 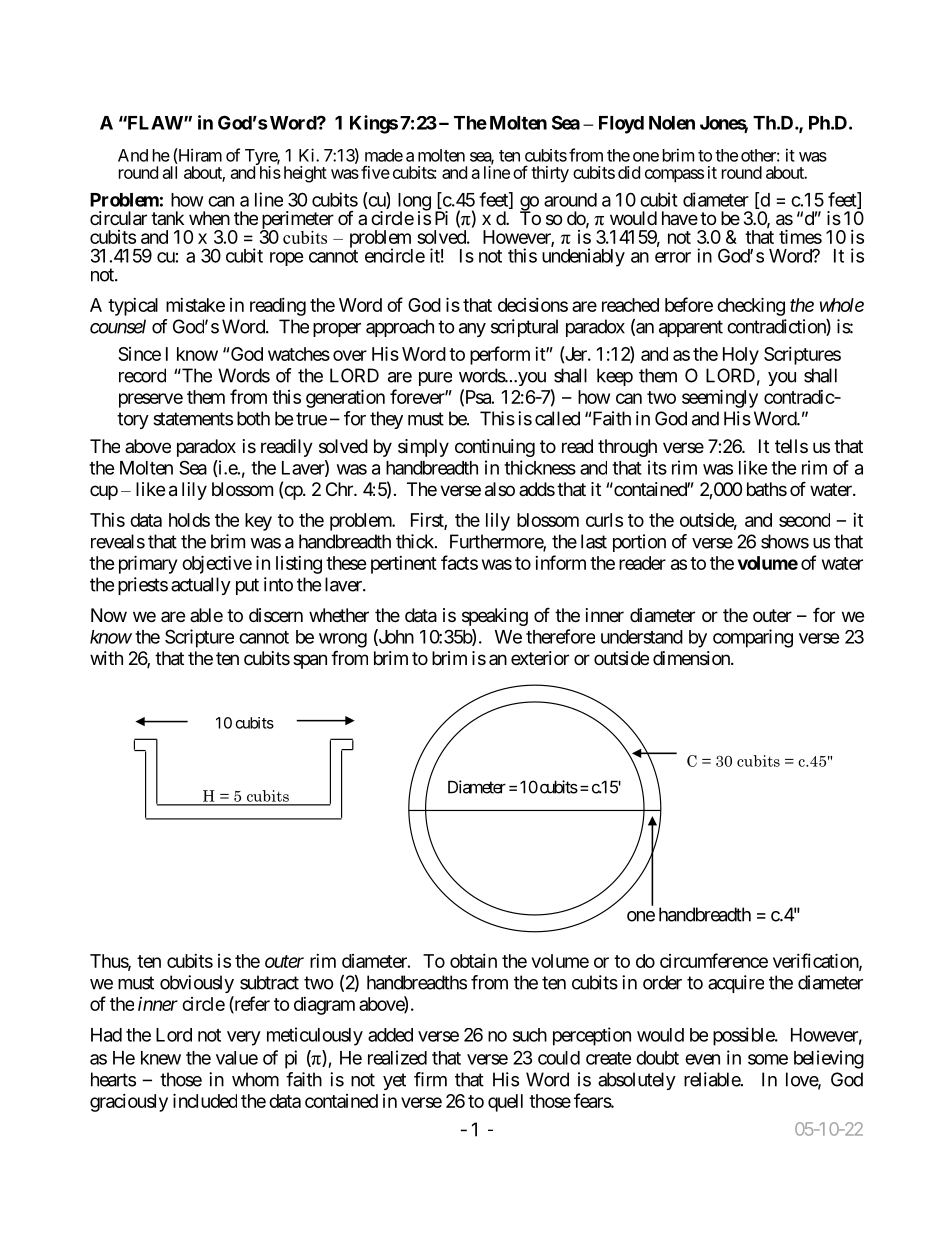 What do you see at coordinates (142, 375) in the screenshot?
I see `record` at bounding box center [142, 375].
